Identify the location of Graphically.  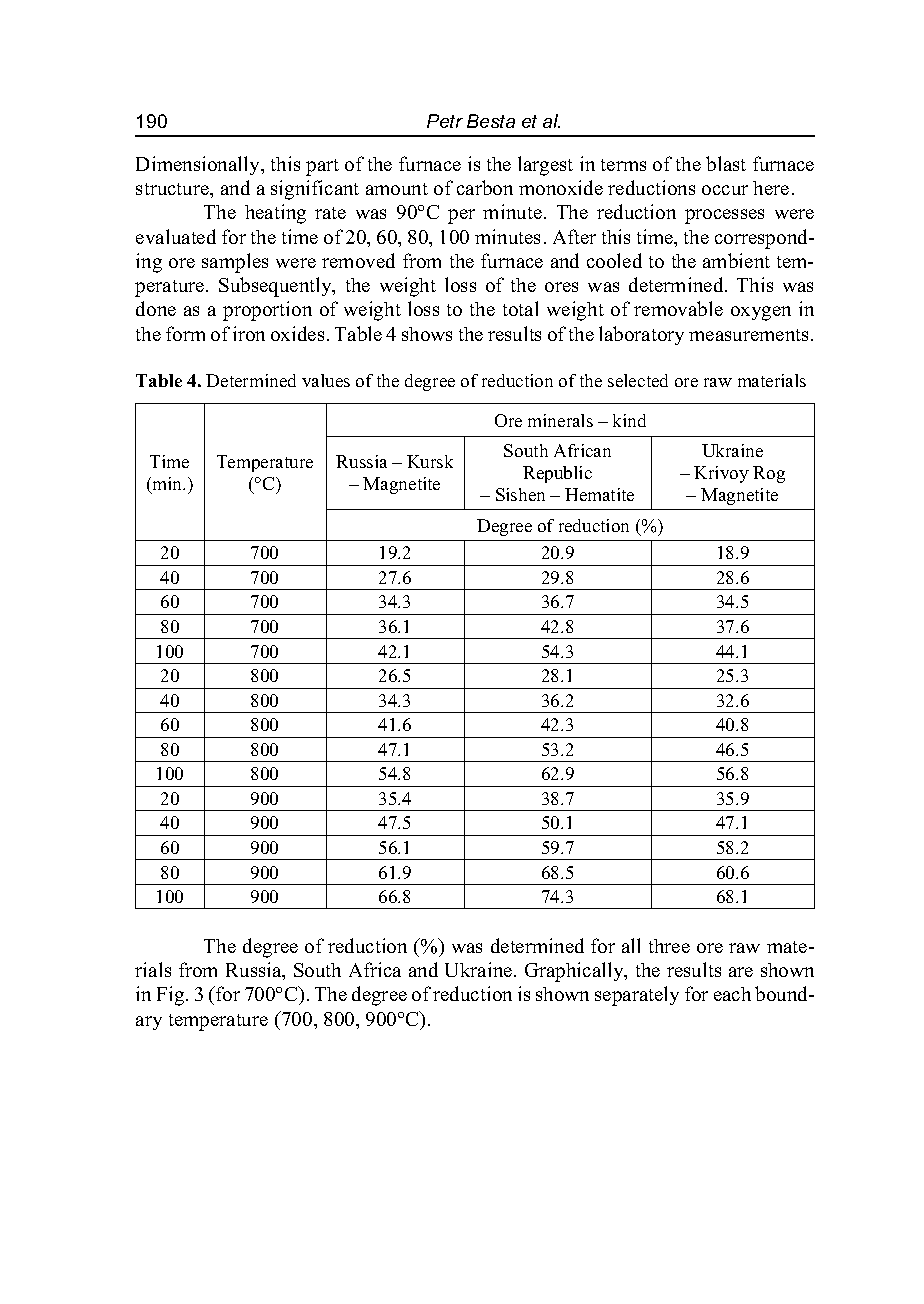
(575, 972).
